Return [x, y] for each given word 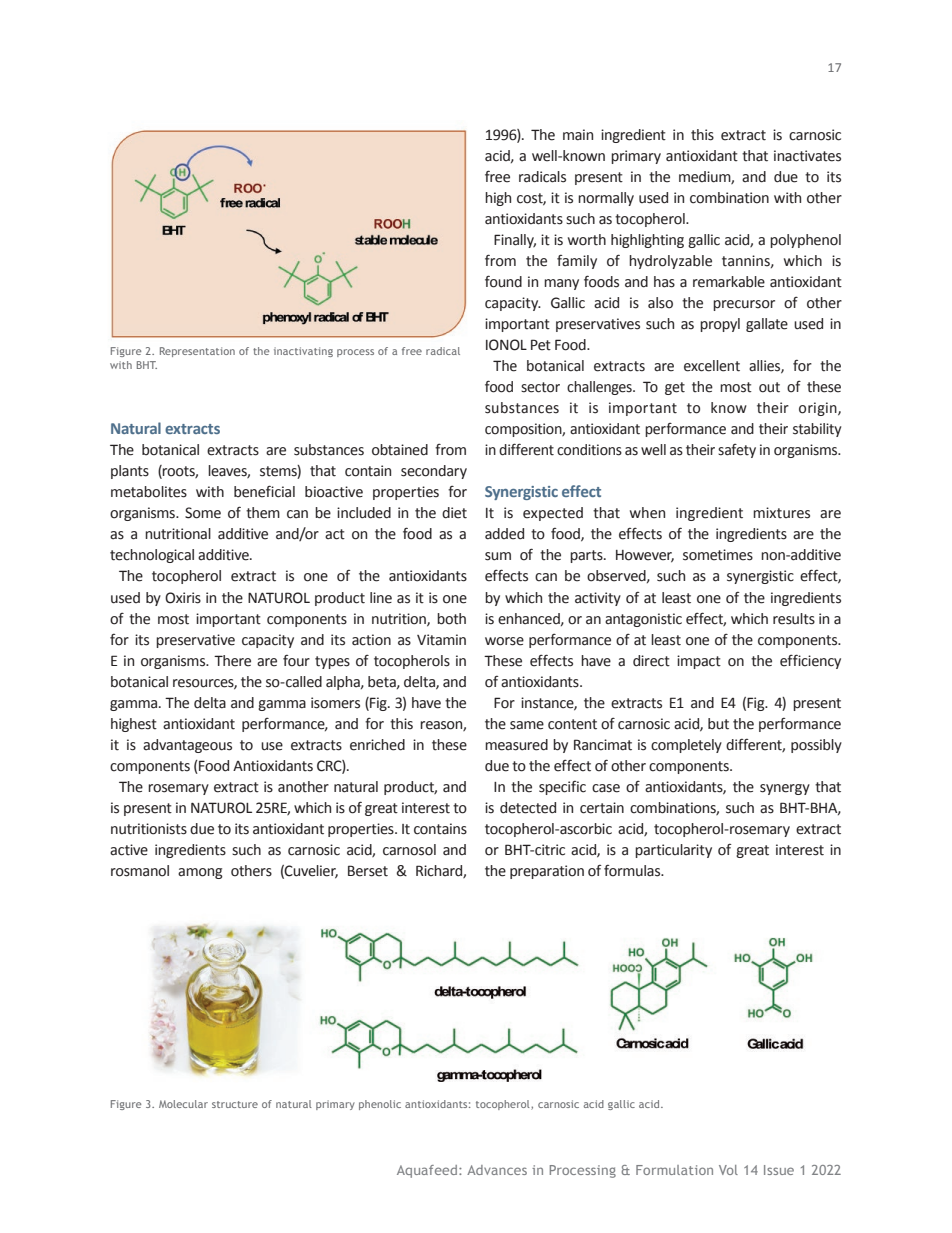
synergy [785, 789]
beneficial [264, 491]
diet [454, 513]
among [200, 873]
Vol [728, 1170]
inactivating [303, 352]
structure [235, 1104]
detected [528, 808]
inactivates [807, 156]
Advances [497, 1170]
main [578, 135]
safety [737, 451]
